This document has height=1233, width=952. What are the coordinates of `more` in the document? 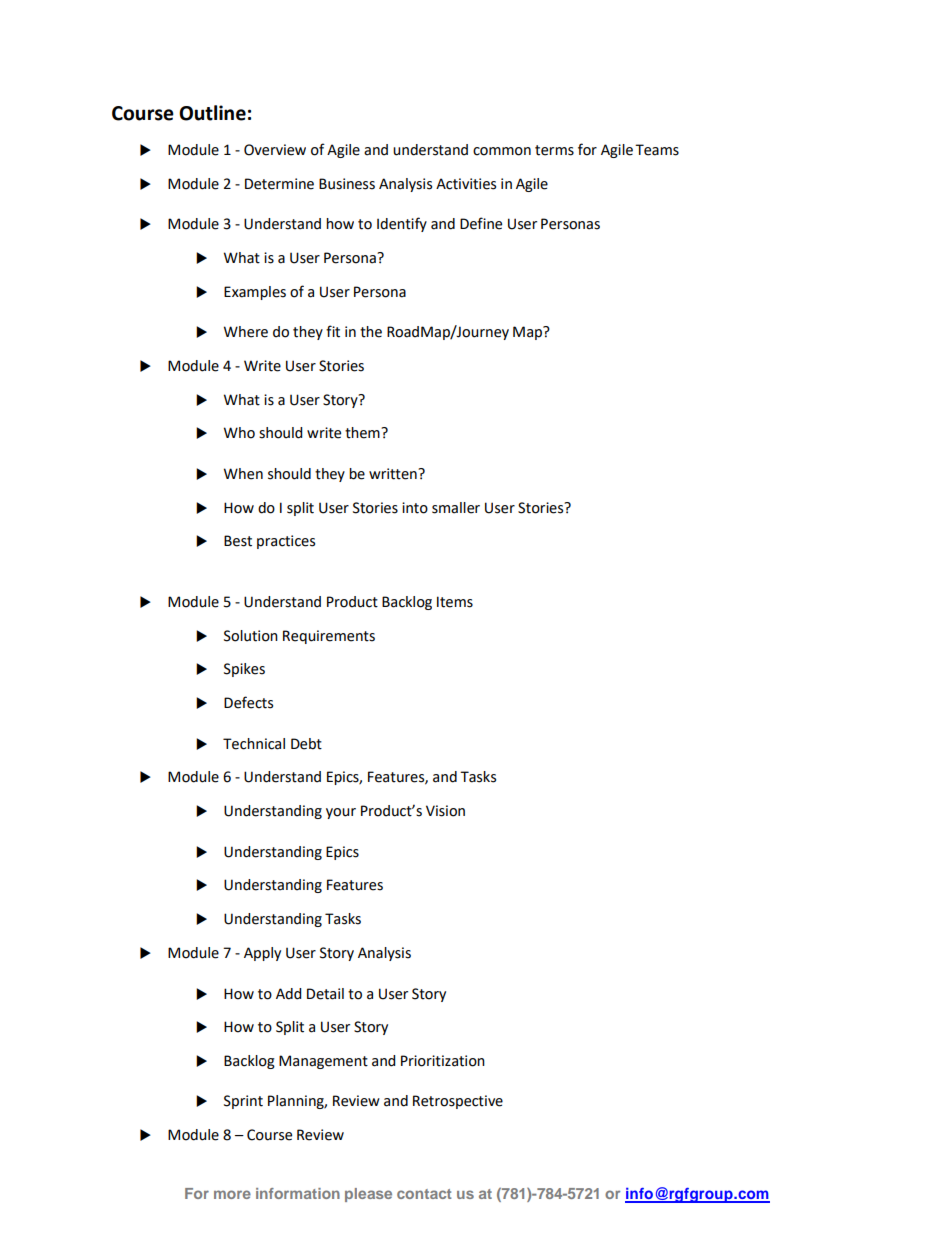 It's located at (232, 1194).
